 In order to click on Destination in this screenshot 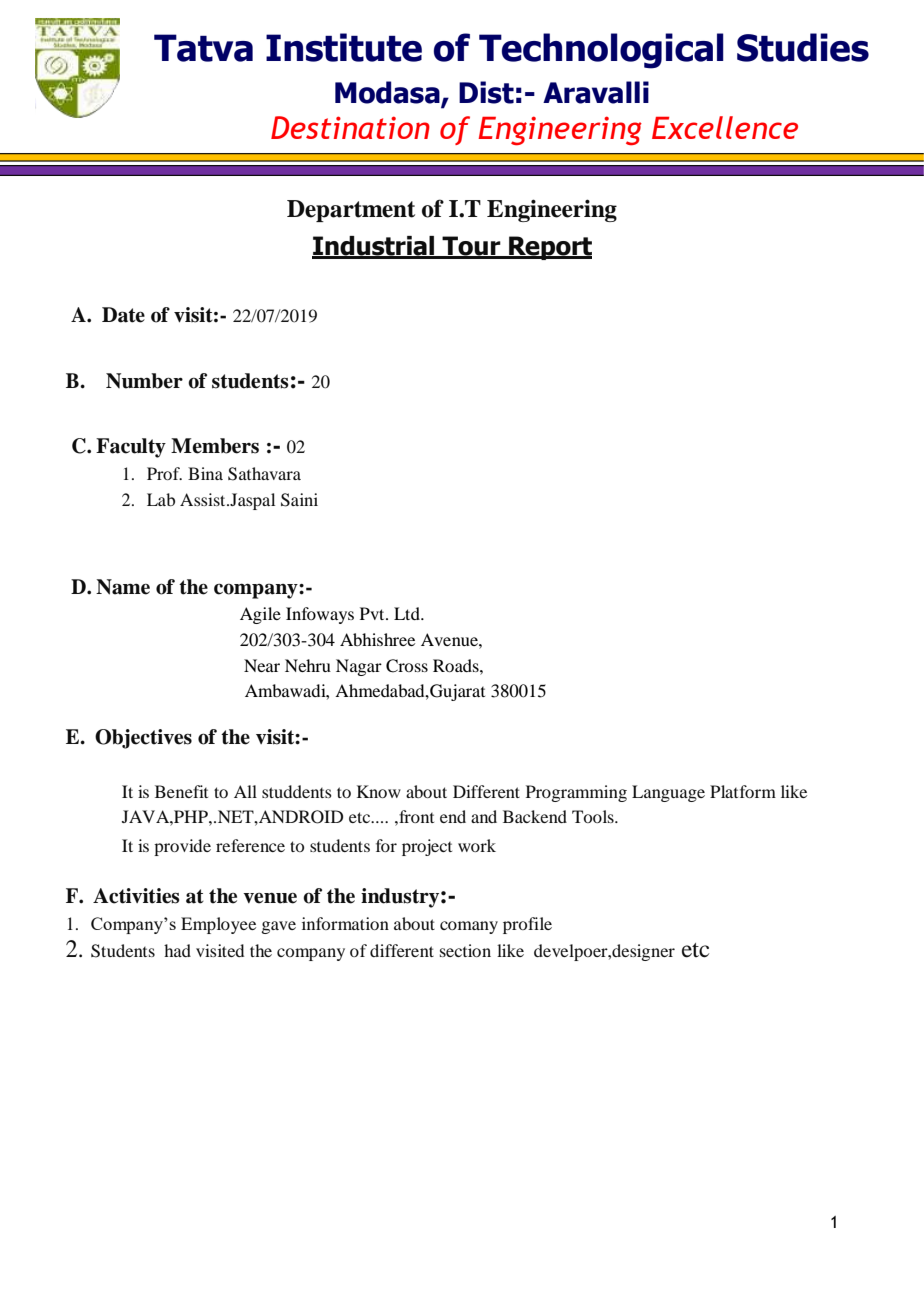, I will do `click(350, 127)`.
